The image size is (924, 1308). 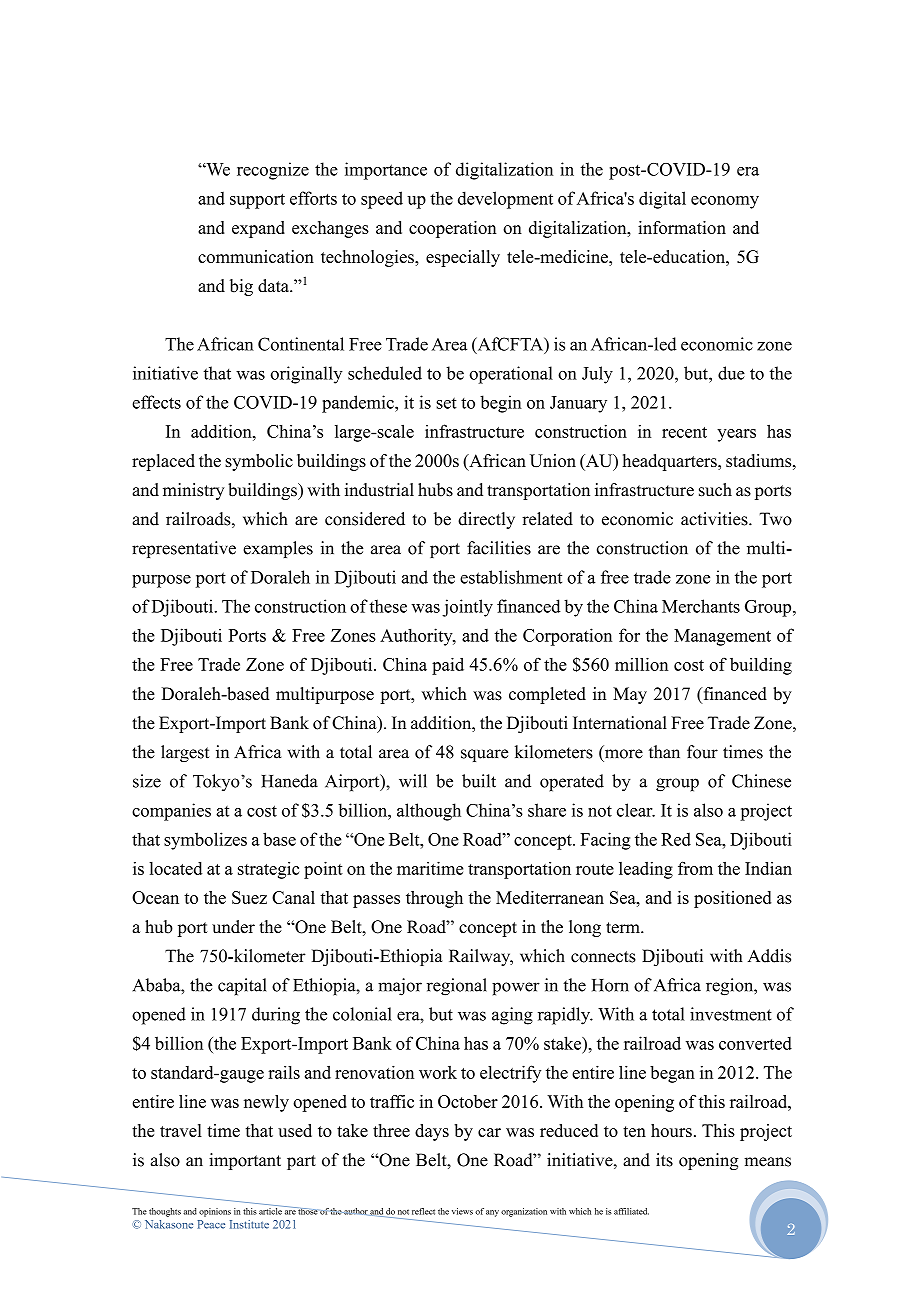 What do you see at coordinates (462, 1211) in the screenshot?
I see `views` at bounding box center [462, 1211].
